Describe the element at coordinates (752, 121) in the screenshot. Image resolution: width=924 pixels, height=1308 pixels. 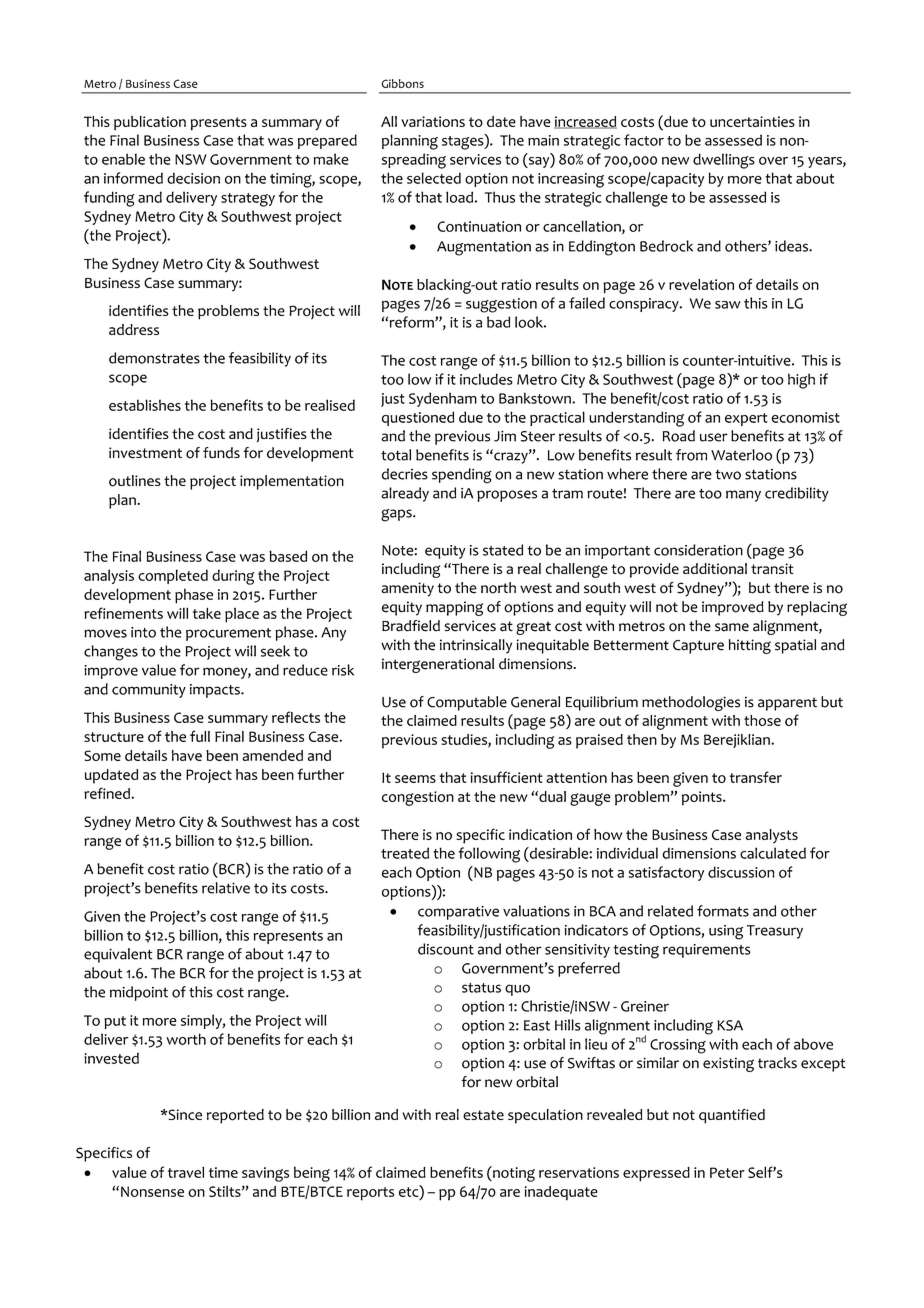
I see `uncertainties` at that location.
